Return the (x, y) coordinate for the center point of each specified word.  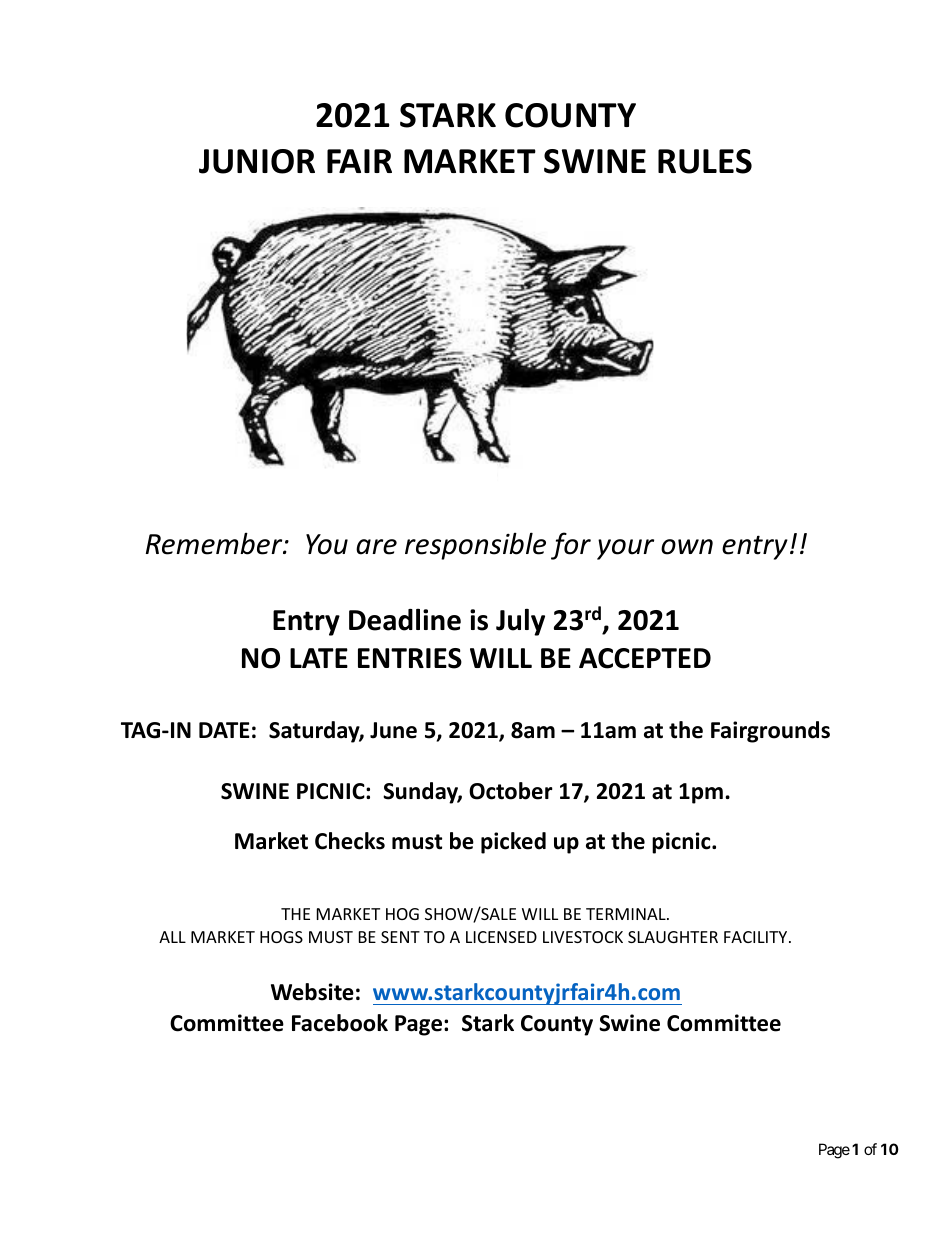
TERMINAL (627, 914)
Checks (350, 841)
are (376, 547)
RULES (705, 161)
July (520, 622)
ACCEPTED (645, 658)
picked (513, 843)
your (625, 549)
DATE (224, 730)
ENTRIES (410, 658)
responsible (475, 546)
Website (312, 992)
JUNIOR (257, 161)
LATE (319, 658)
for (571, 546)
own (687, 547)
